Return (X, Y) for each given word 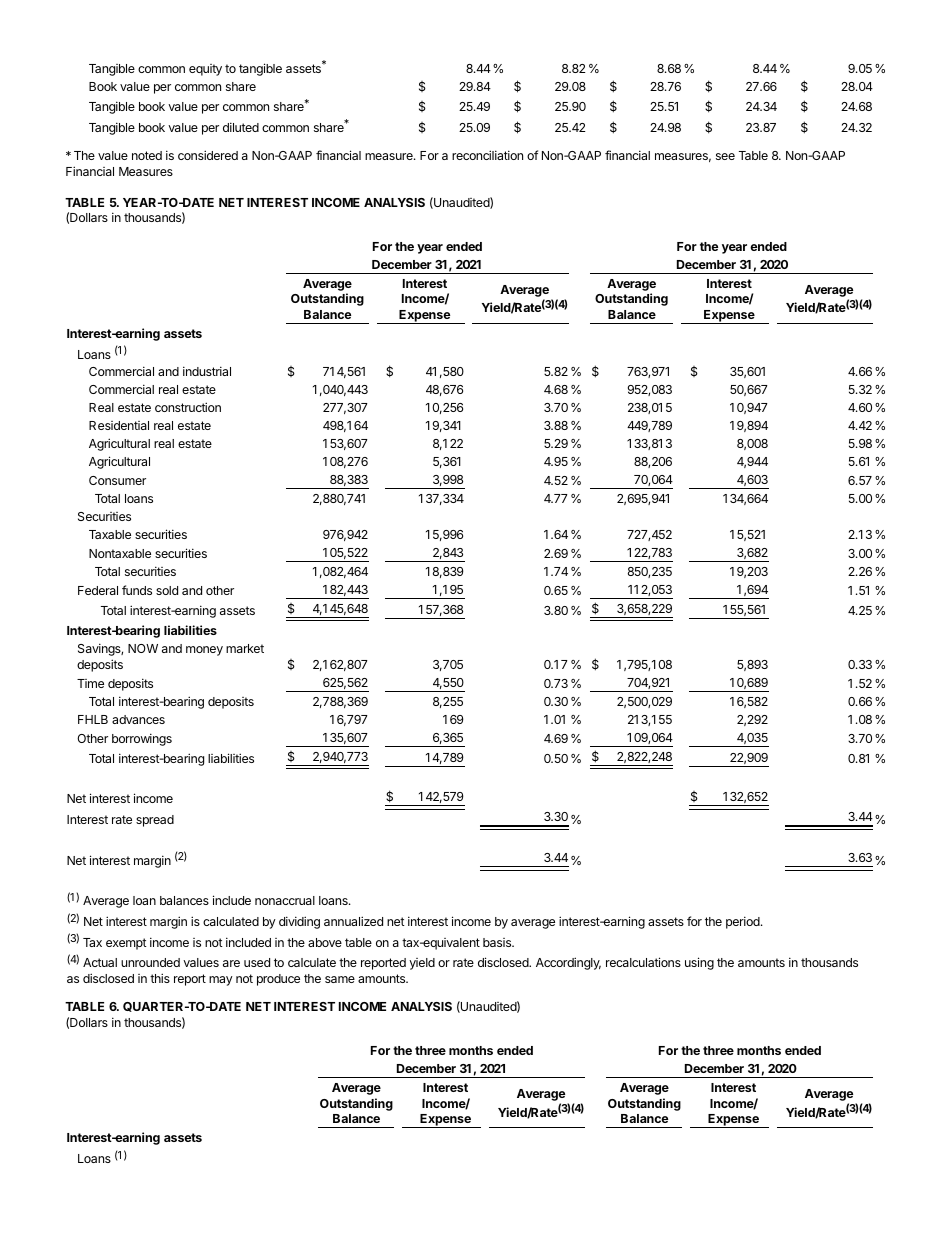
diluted (241, 127)
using (699, 963)
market (245, 648)
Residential (119, 425)
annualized (353, 921)
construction (188, 407)
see (725, 156)
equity (205, 70)
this (160, 978)
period (744, 922)
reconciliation (487, 155)
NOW (143, 648)
